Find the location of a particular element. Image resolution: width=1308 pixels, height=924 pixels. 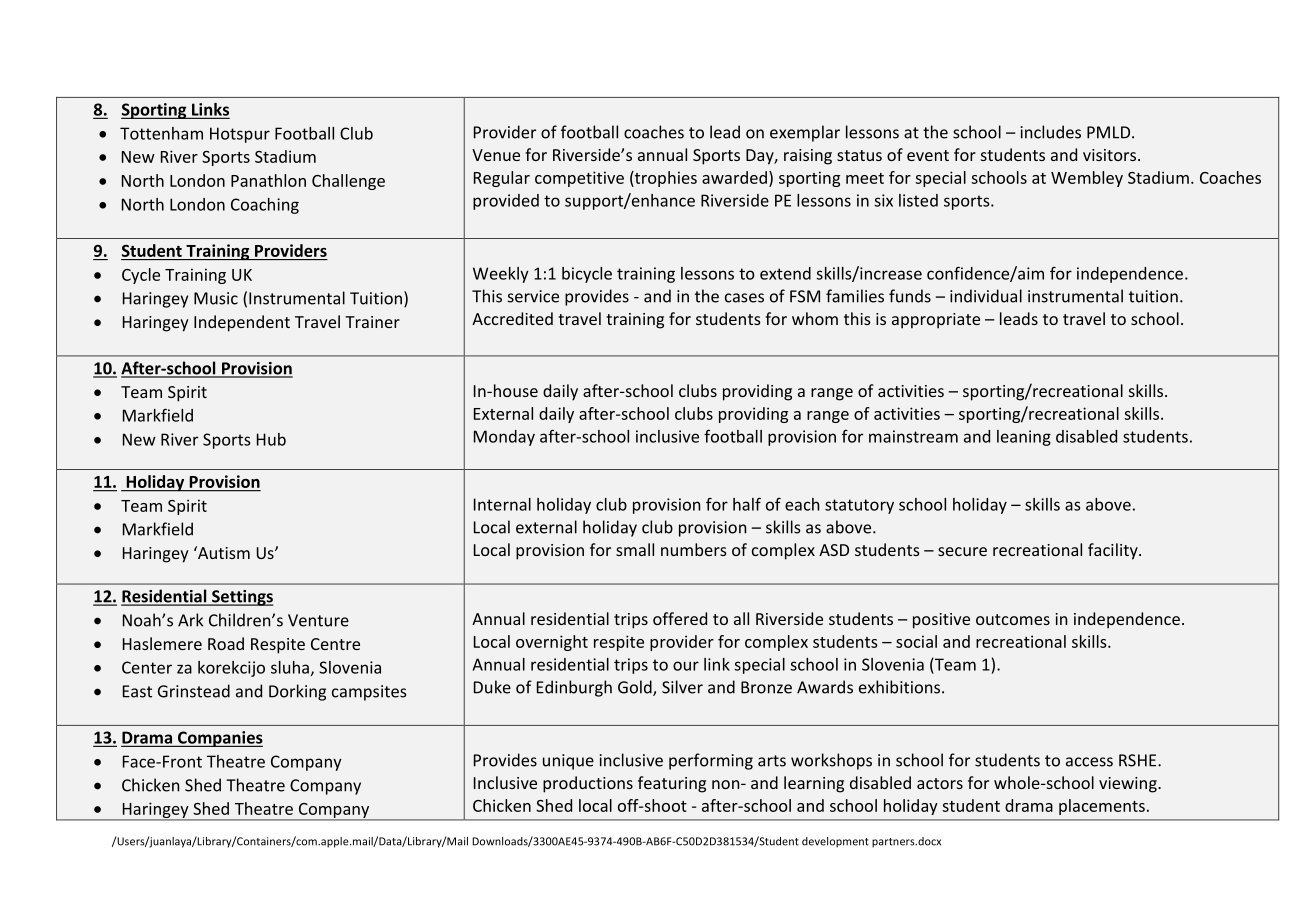

featuring is located at coordinates (672, 784).
